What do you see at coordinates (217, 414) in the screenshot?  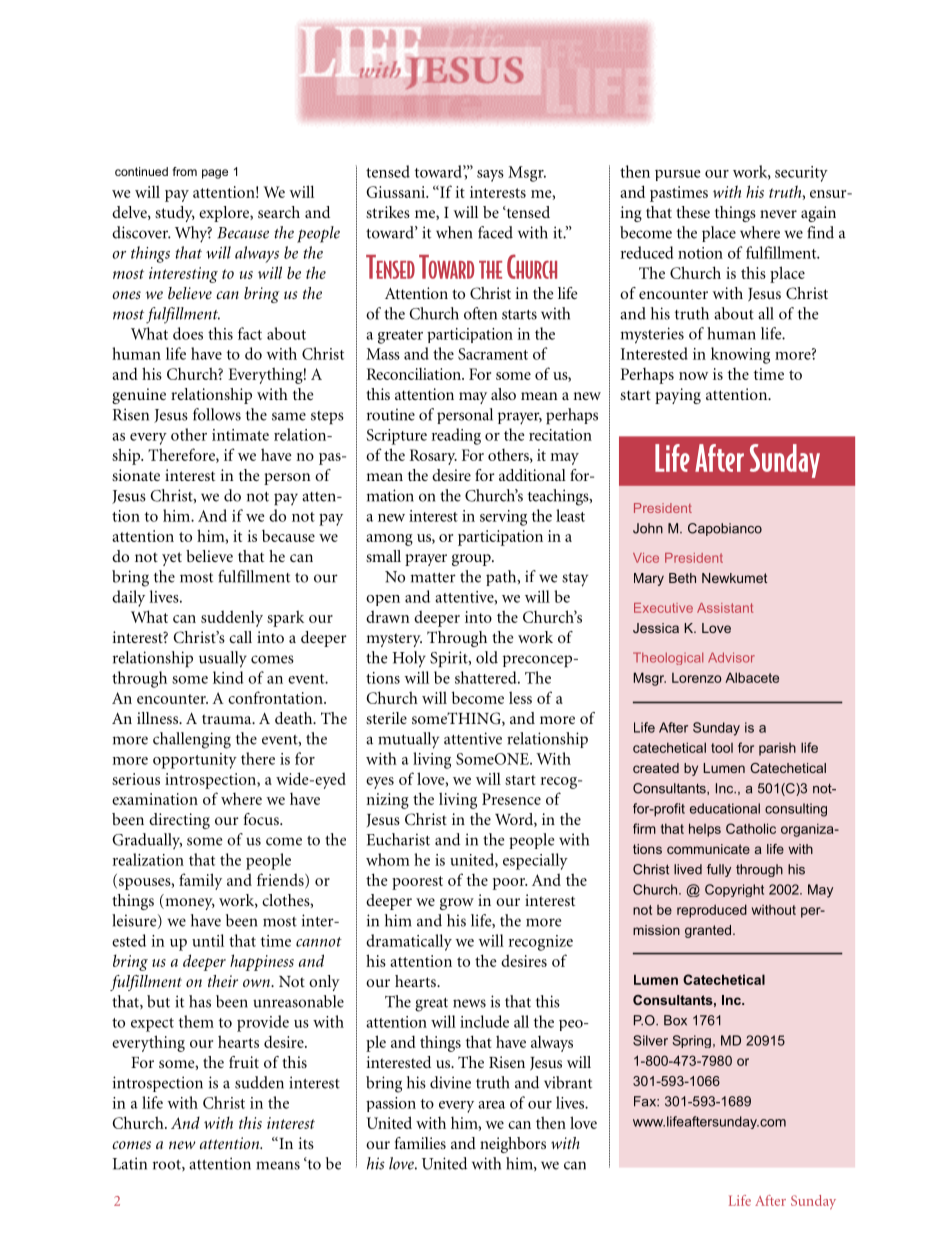 I see `follows` at bounding box center [217, 414].
